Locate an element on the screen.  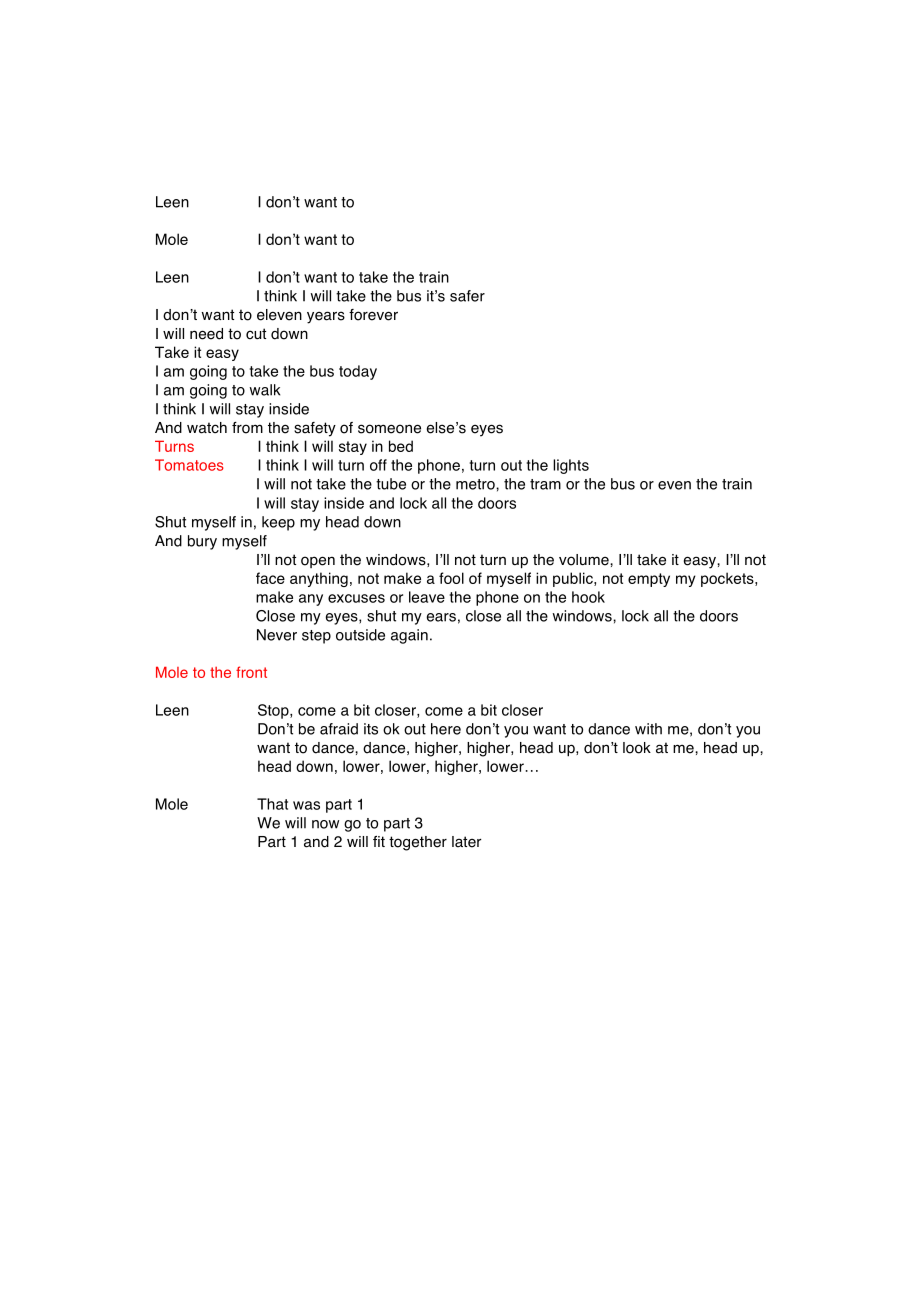
lights is located at coordinates (571, 466).
